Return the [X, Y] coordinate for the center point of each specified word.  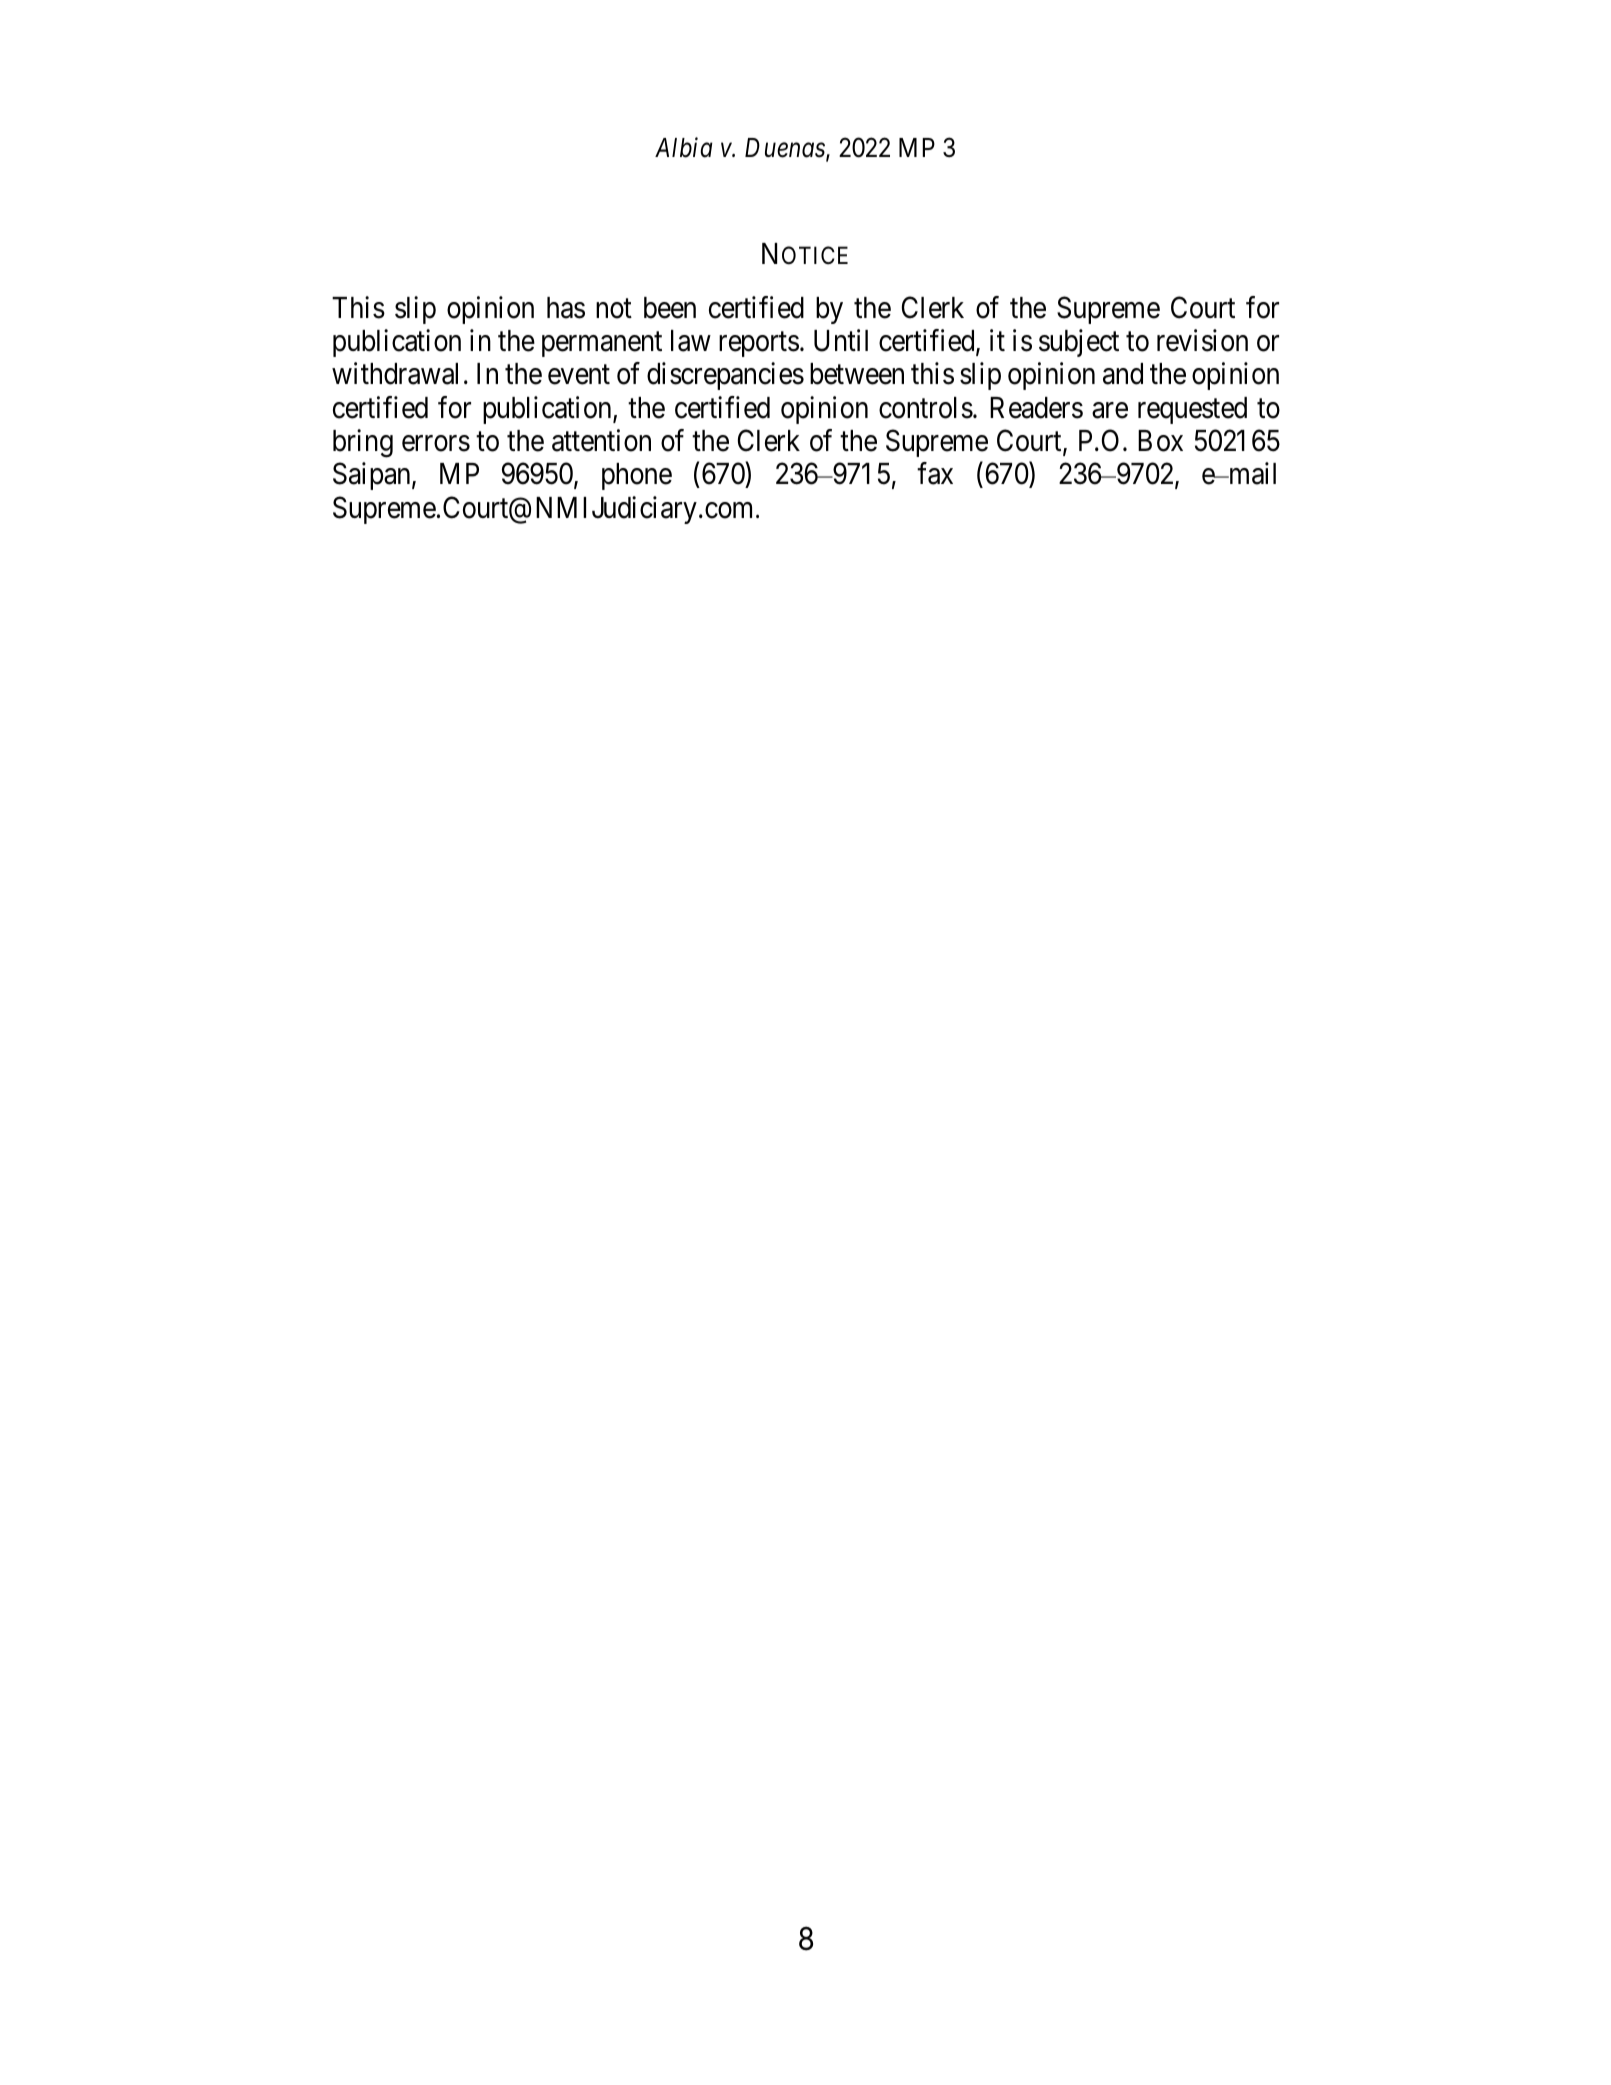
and [1123, 374]
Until [841, 340]
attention [601, 440]
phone [637, 476]
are [1110, 410]
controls [926, 408]
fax [935, 473]
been [670, 308]
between [857, 374]
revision [1202, 340]
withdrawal [395, 374]
